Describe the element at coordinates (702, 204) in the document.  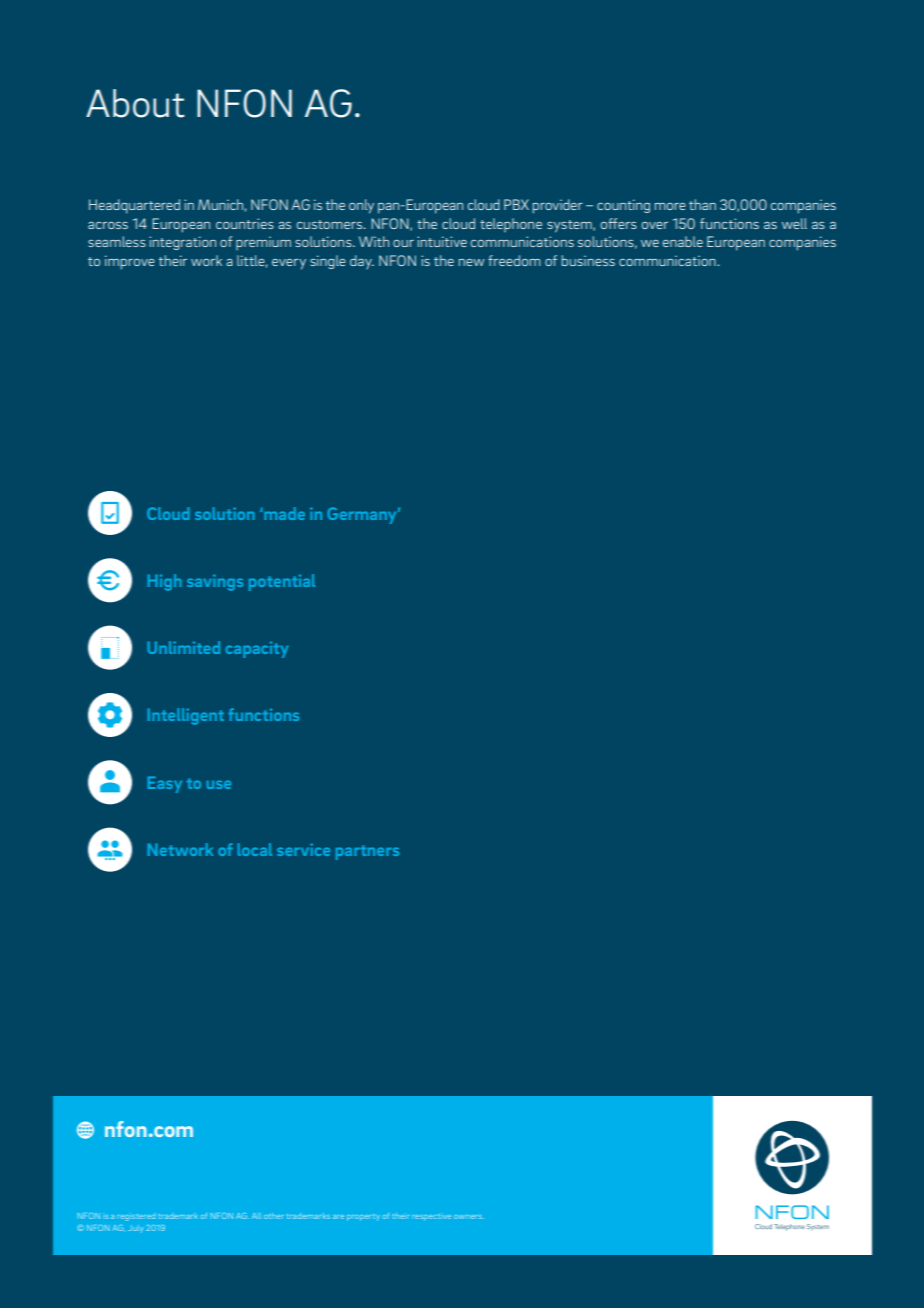
I see `than` at that location.
